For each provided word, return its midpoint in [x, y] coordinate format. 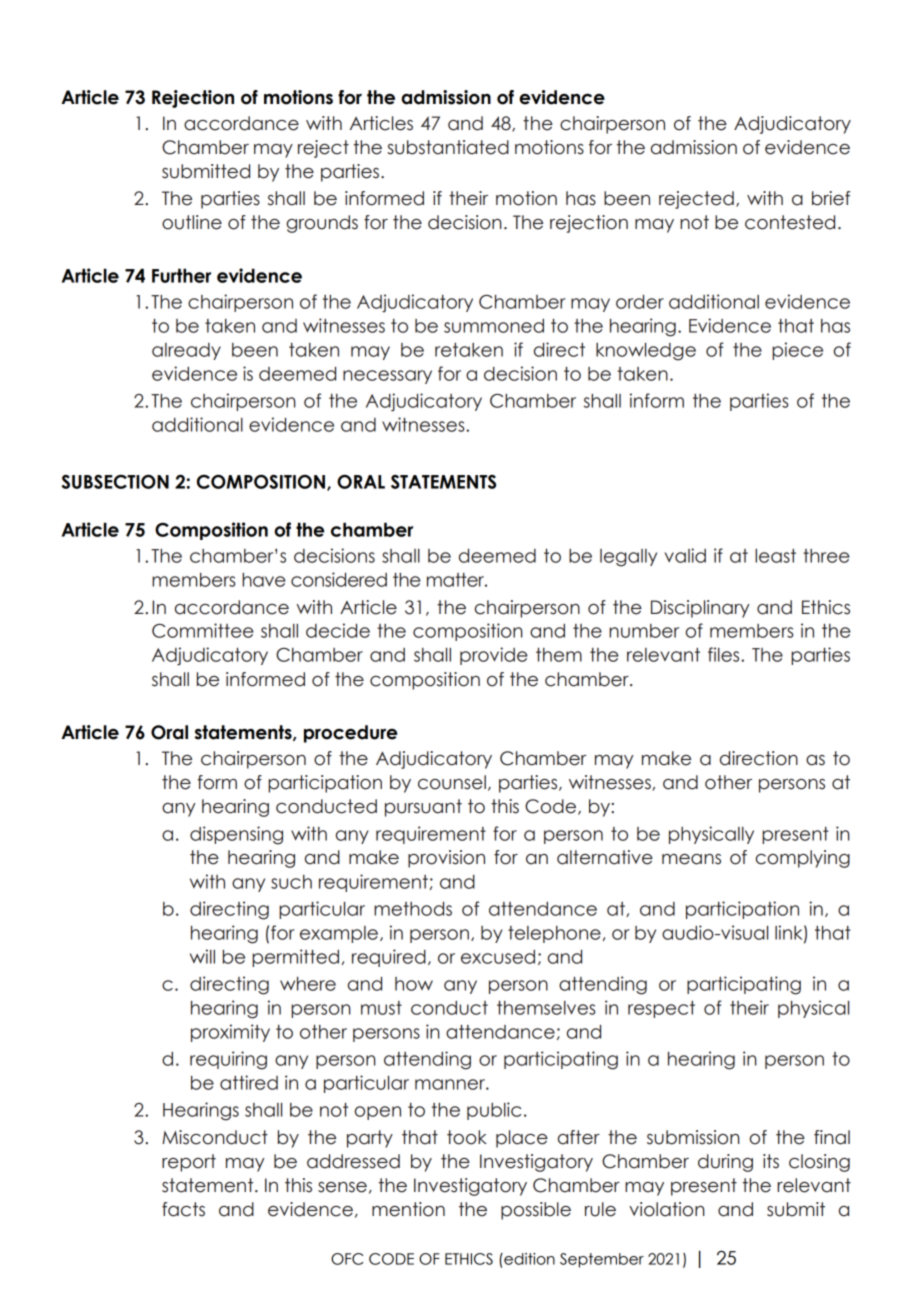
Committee [203, 630]
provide [494, 656]
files [725, 654]
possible [536, 1211]
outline [192, 222]
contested [790, 222]
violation [667, 1209]
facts [183, 1209]
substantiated [448, 147]
